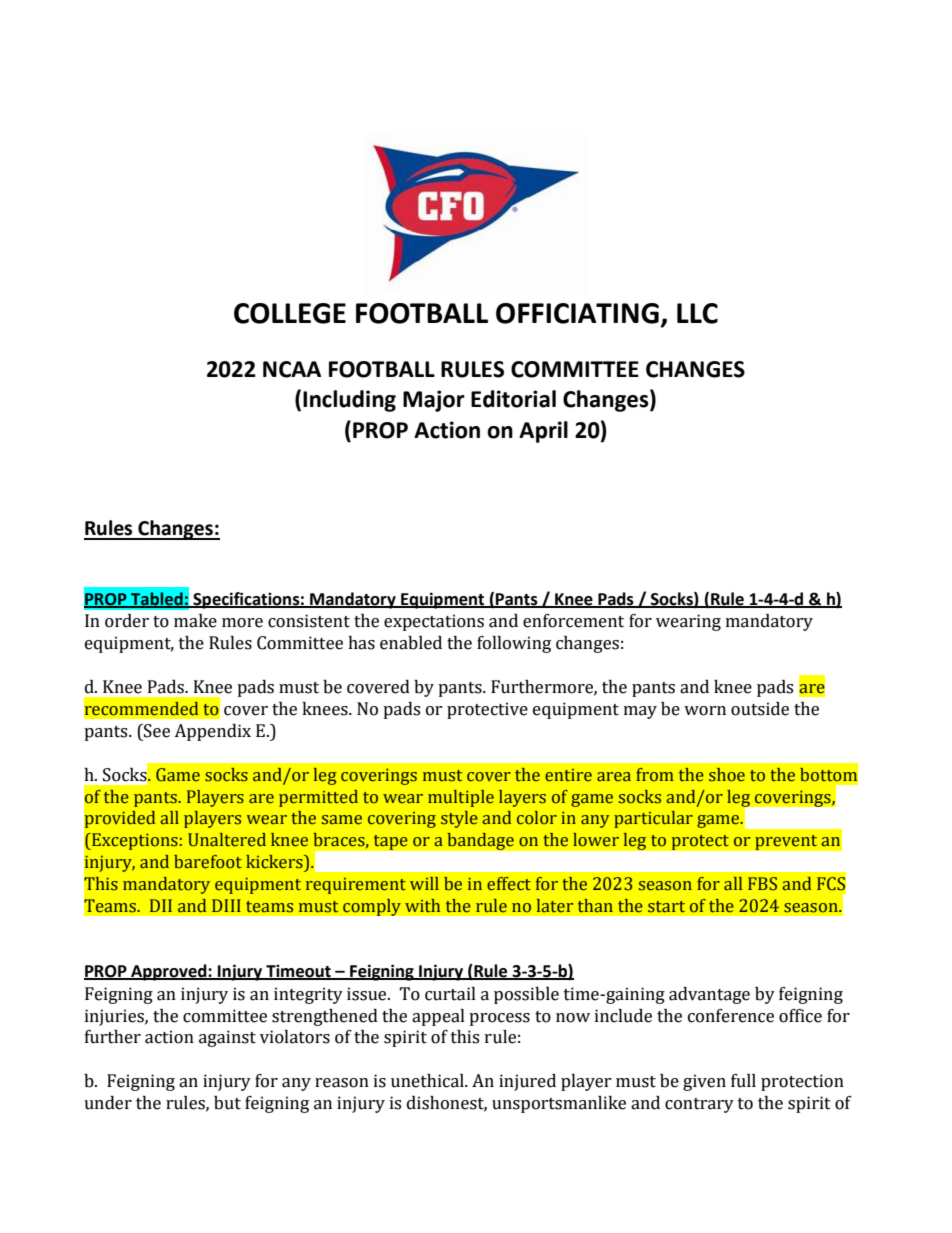 The height and width of the page is (1233, 952). Describe the element at coordinates (697, 313) in the page. I see `LLC` at that location.
